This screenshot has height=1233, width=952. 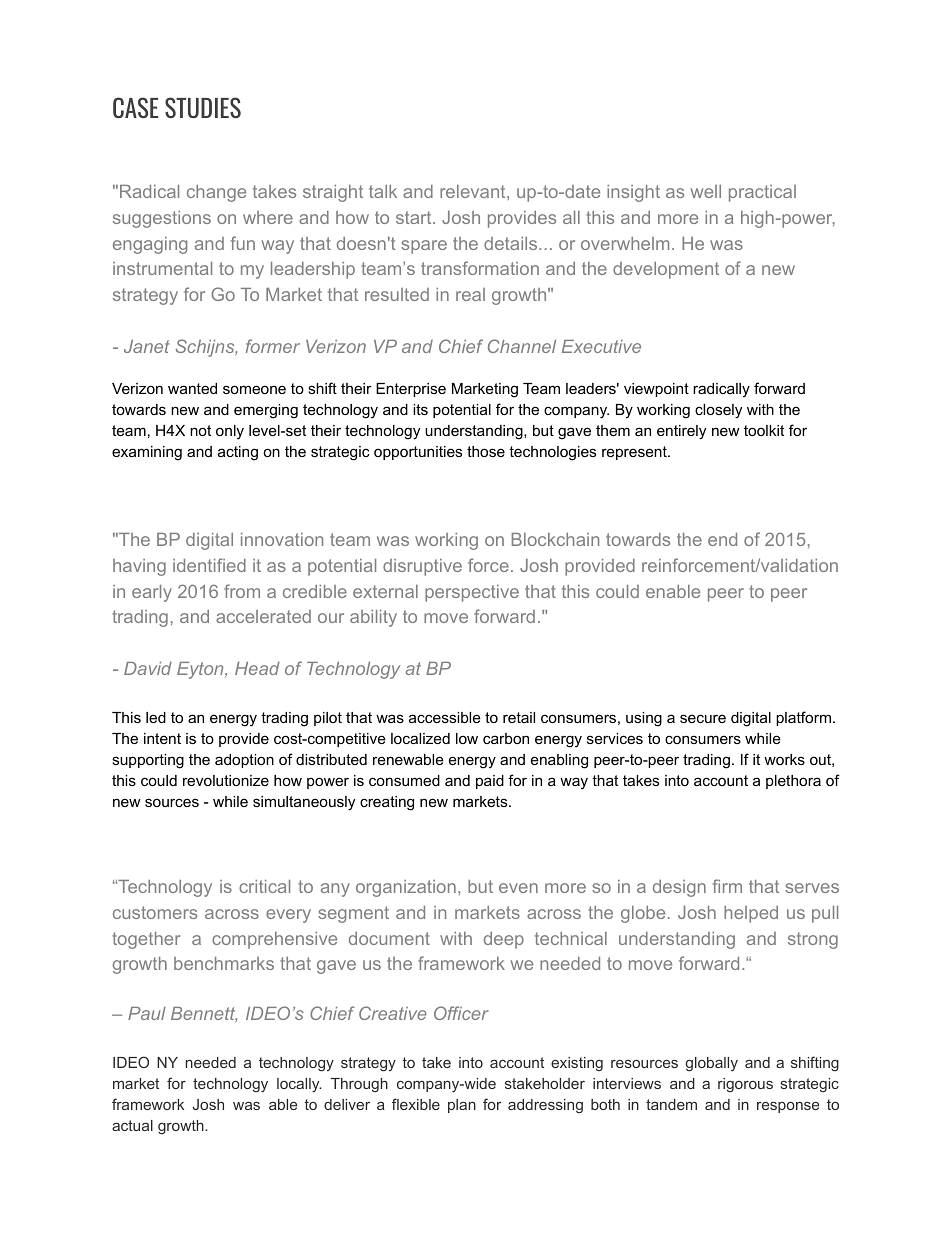 I want to click on paid, so click(x=490, y=782).
